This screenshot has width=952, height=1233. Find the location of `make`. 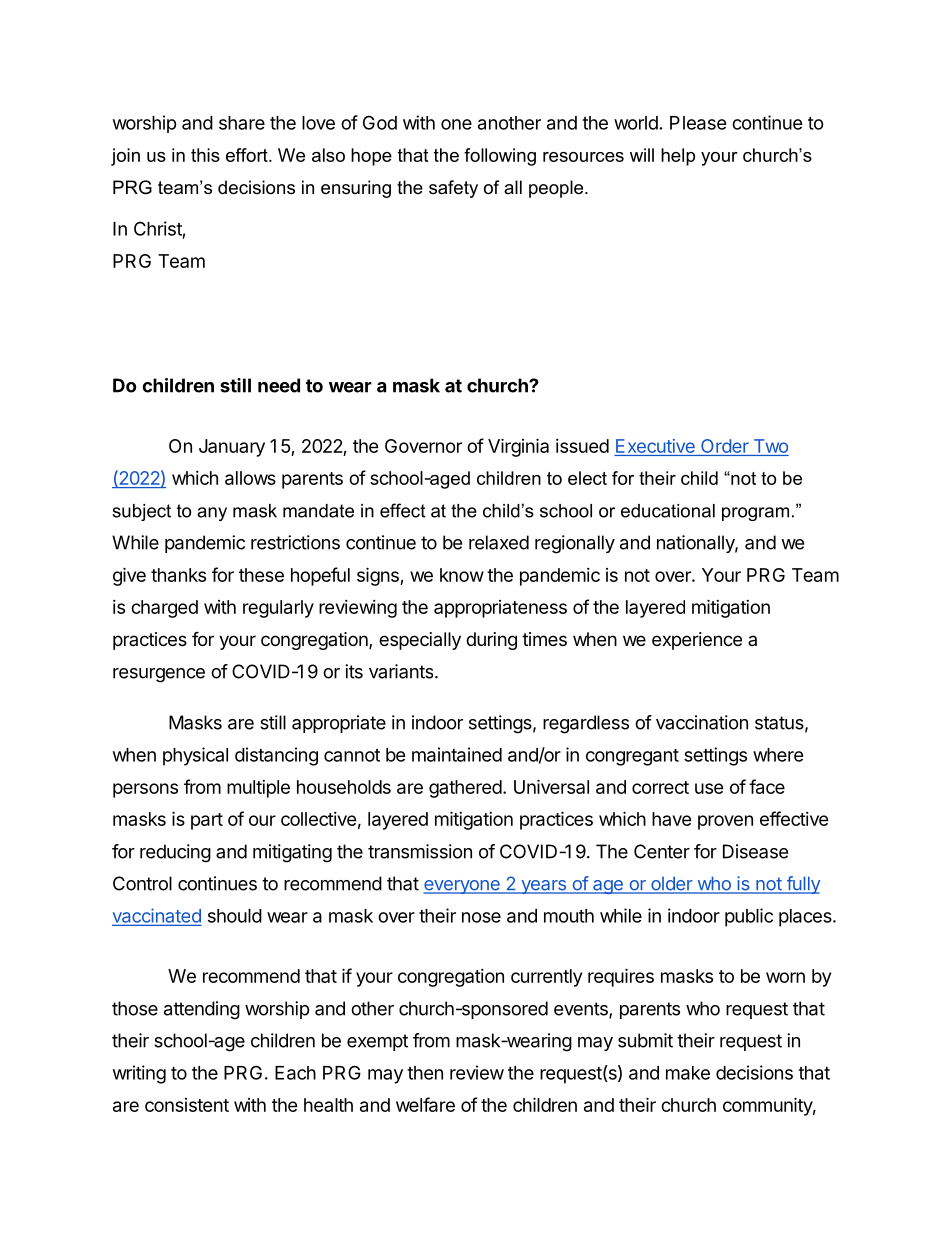

make is located at coordinates (688, 1073).
